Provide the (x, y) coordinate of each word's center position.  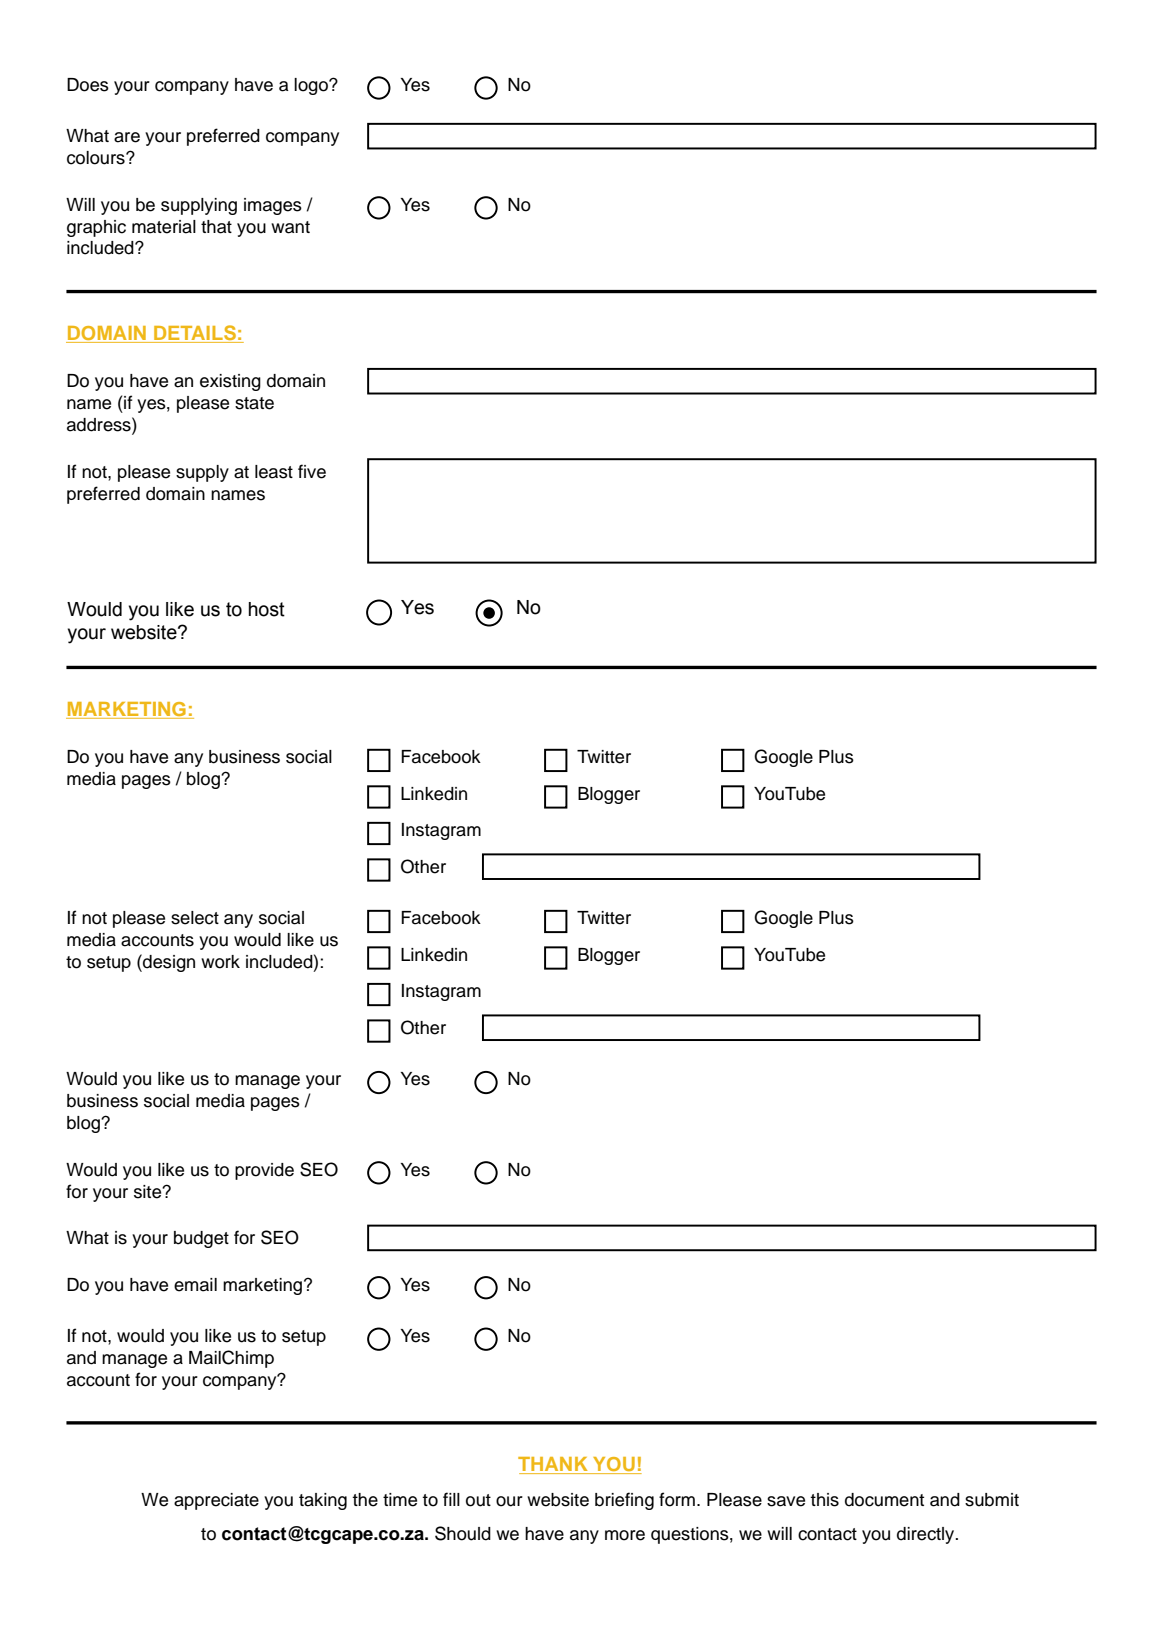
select (195, 918)
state (254, 403)
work (220, 962)
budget (201, 1239)
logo (312, 86)
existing (230, 382)
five (312, 471)
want (290, 227)
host (267, 609)
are (127, 137)
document (884, 1500)
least (274, 472)
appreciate (216, 1501)
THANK (554, 1465)
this (824, 1500)
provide (264, 1171)
